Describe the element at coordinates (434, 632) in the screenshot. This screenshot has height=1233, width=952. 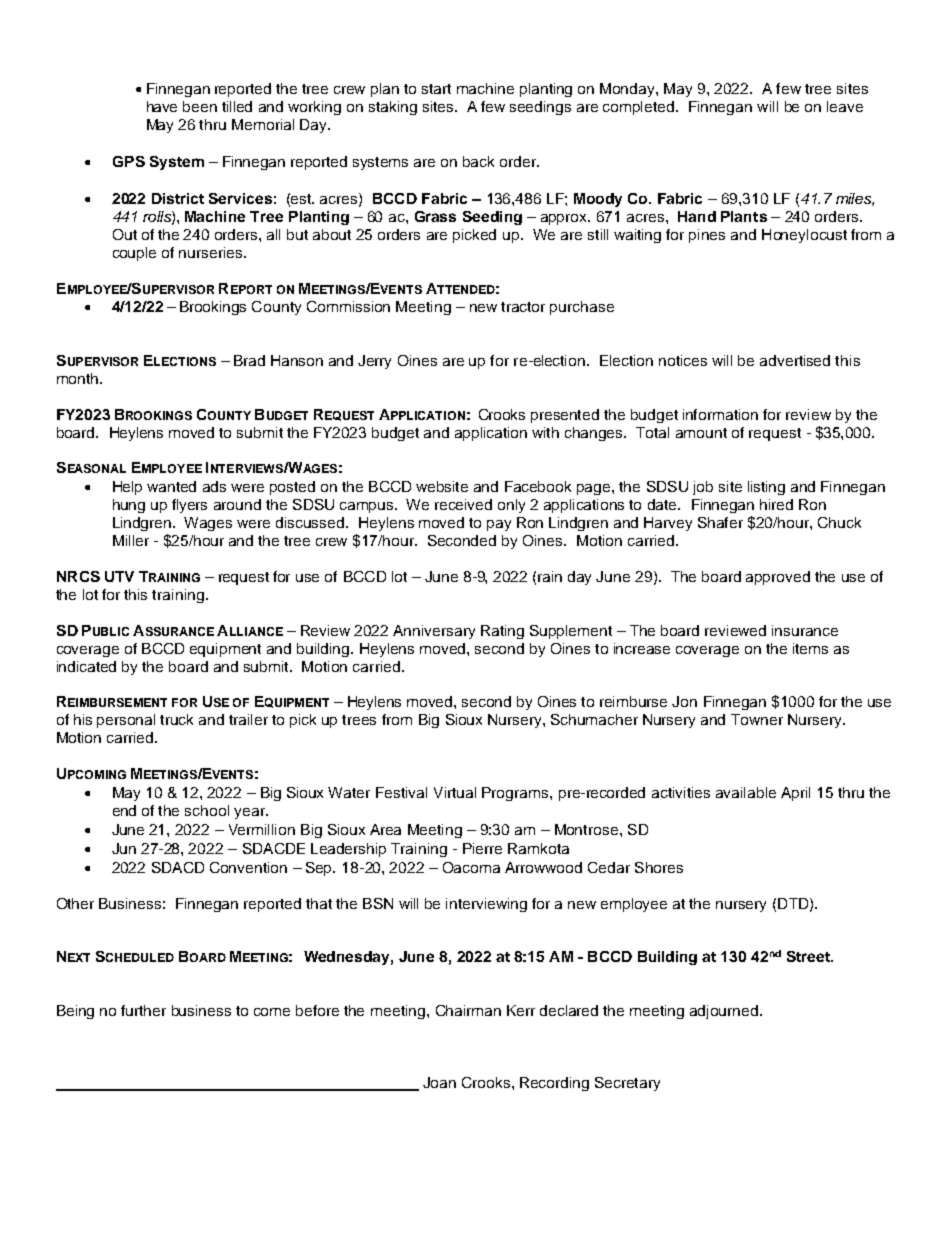
I see `Anniversary` at that location.
